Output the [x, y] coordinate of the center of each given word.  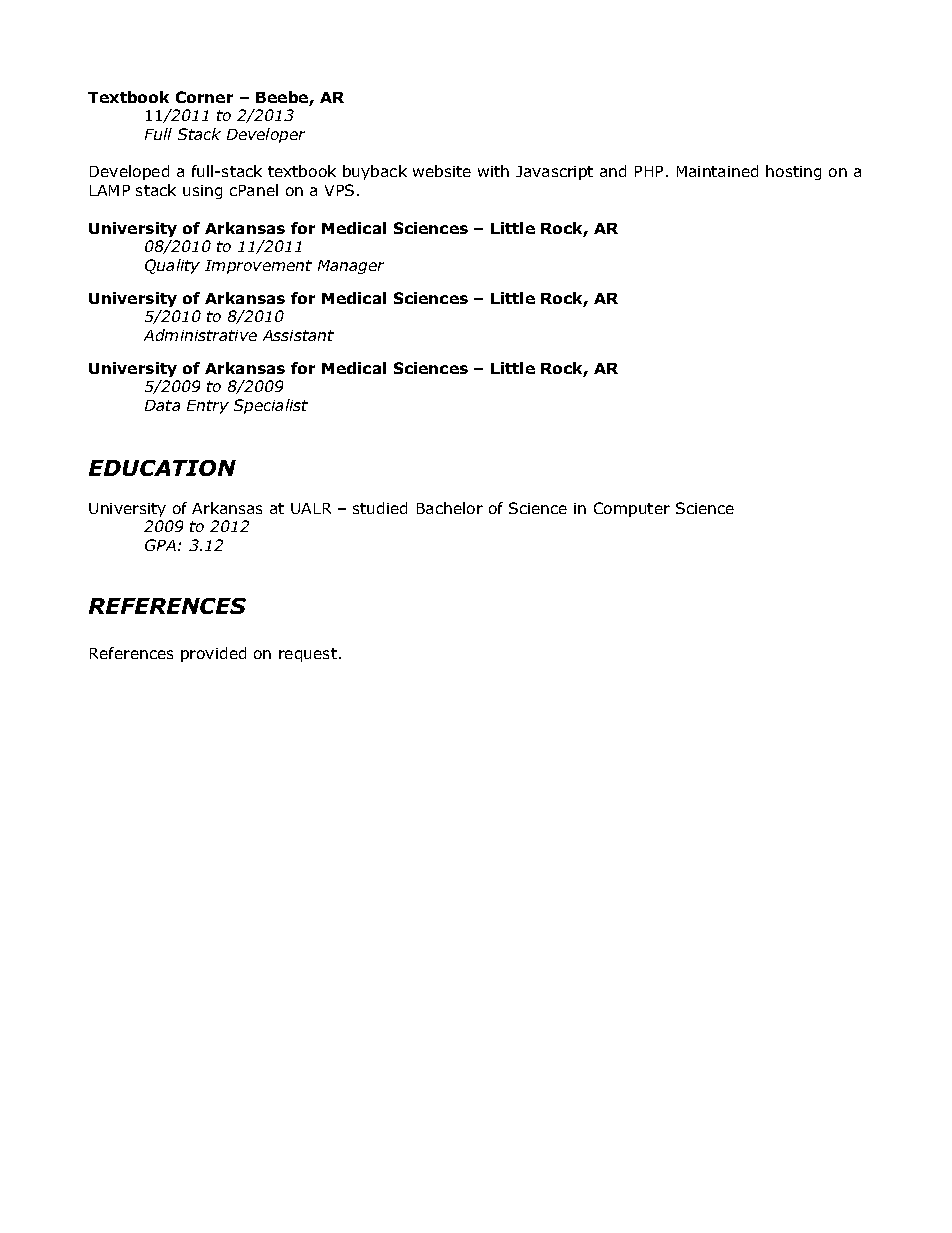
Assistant [298, 335]
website [442, 171]
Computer [632, 509]
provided [213, 654]
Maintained [717, 171]
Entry [208, 407]
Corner [204, 97]
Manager [351, 267]
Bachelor [450, 508]
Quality [172, 266]
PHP [649, 171]
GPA [160, 545]
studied [380, 508]
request [308, 655]
